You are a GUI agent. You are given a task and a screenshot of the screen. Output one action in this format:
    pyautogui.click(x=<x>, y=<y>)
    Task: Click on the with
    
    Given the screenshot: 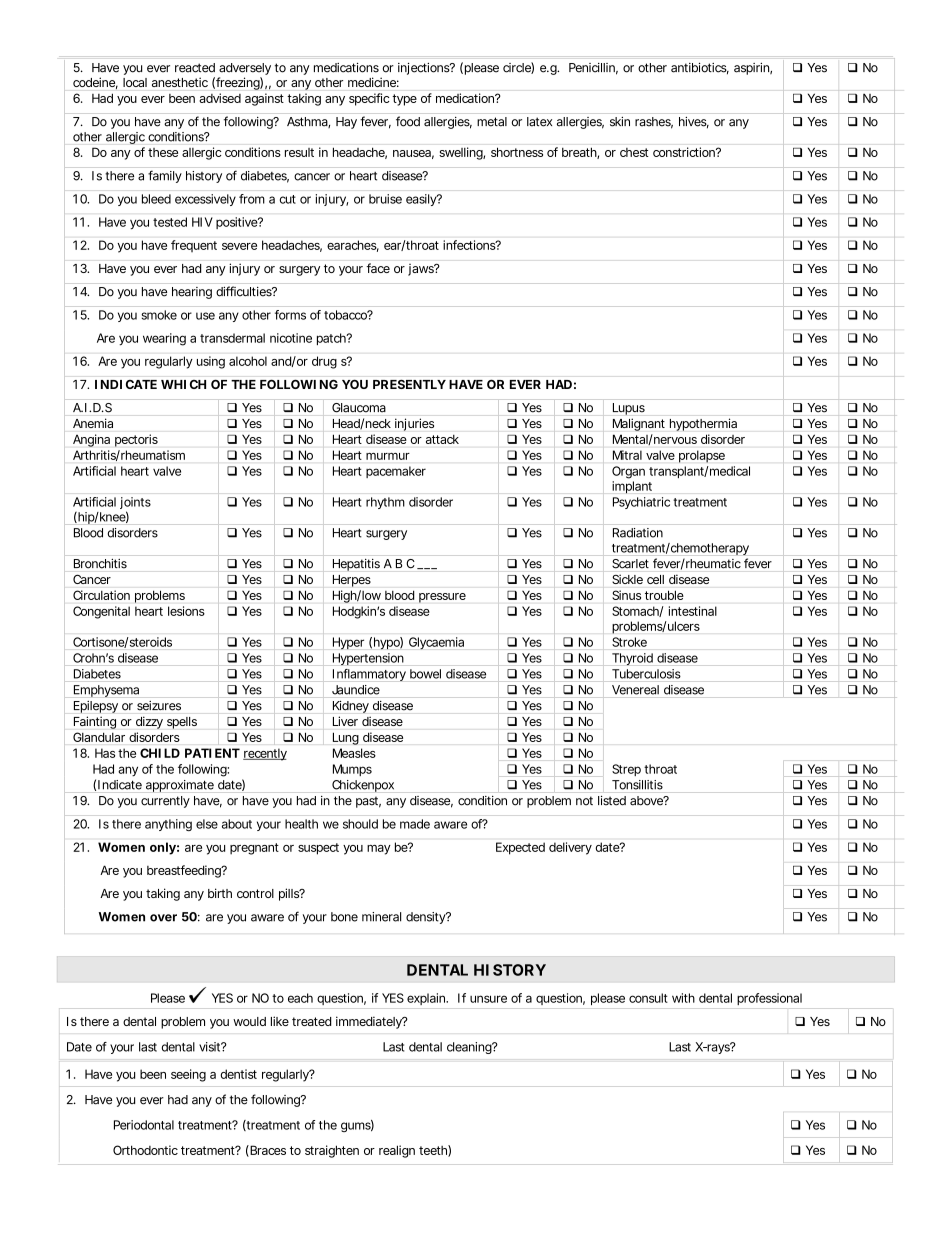 What is the action you would take?
    pyautogui.click(x=683, y=998)
